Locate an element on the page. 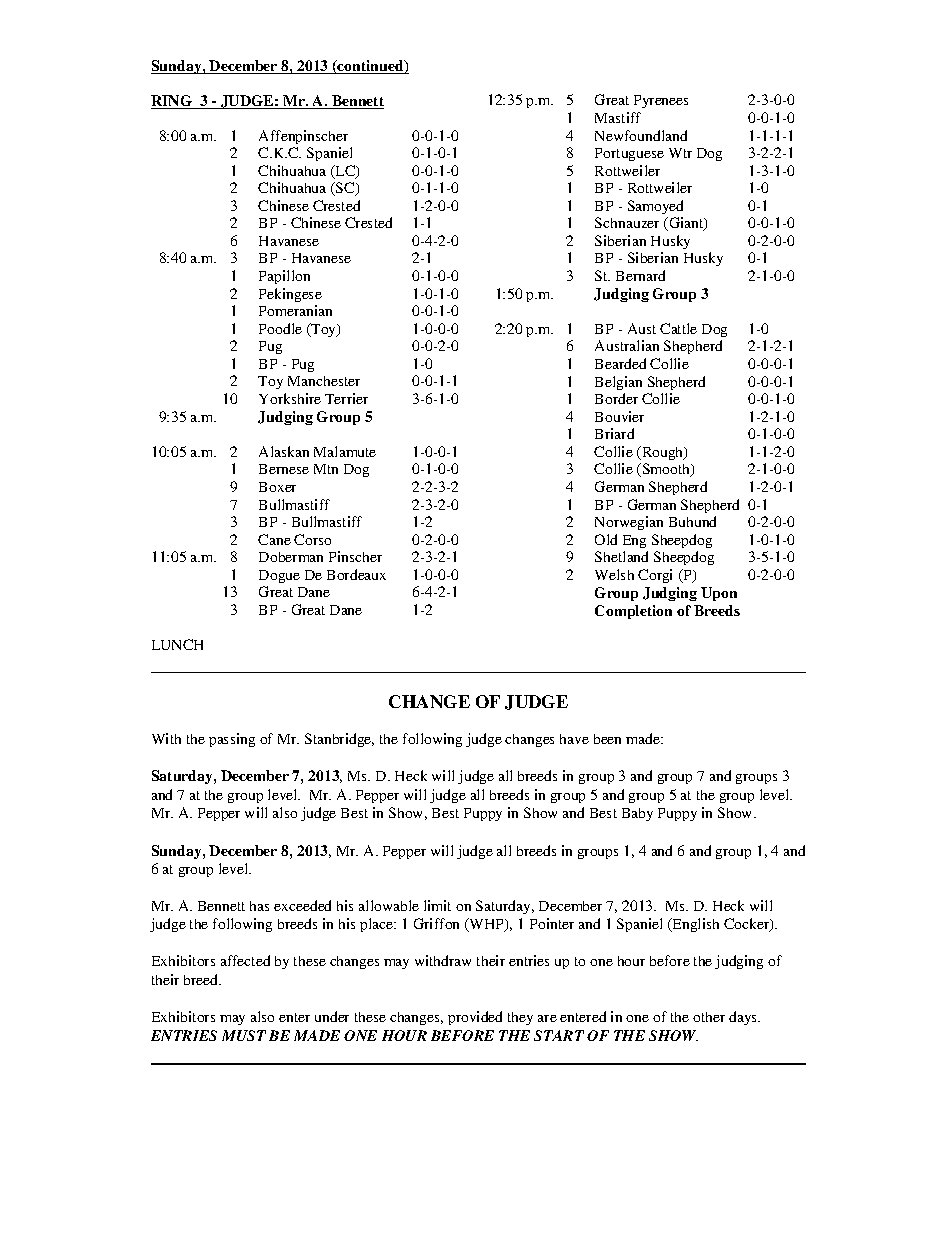 The width and height of the page is (952, 1233). Corgi is located at coordinates (655, 576).
